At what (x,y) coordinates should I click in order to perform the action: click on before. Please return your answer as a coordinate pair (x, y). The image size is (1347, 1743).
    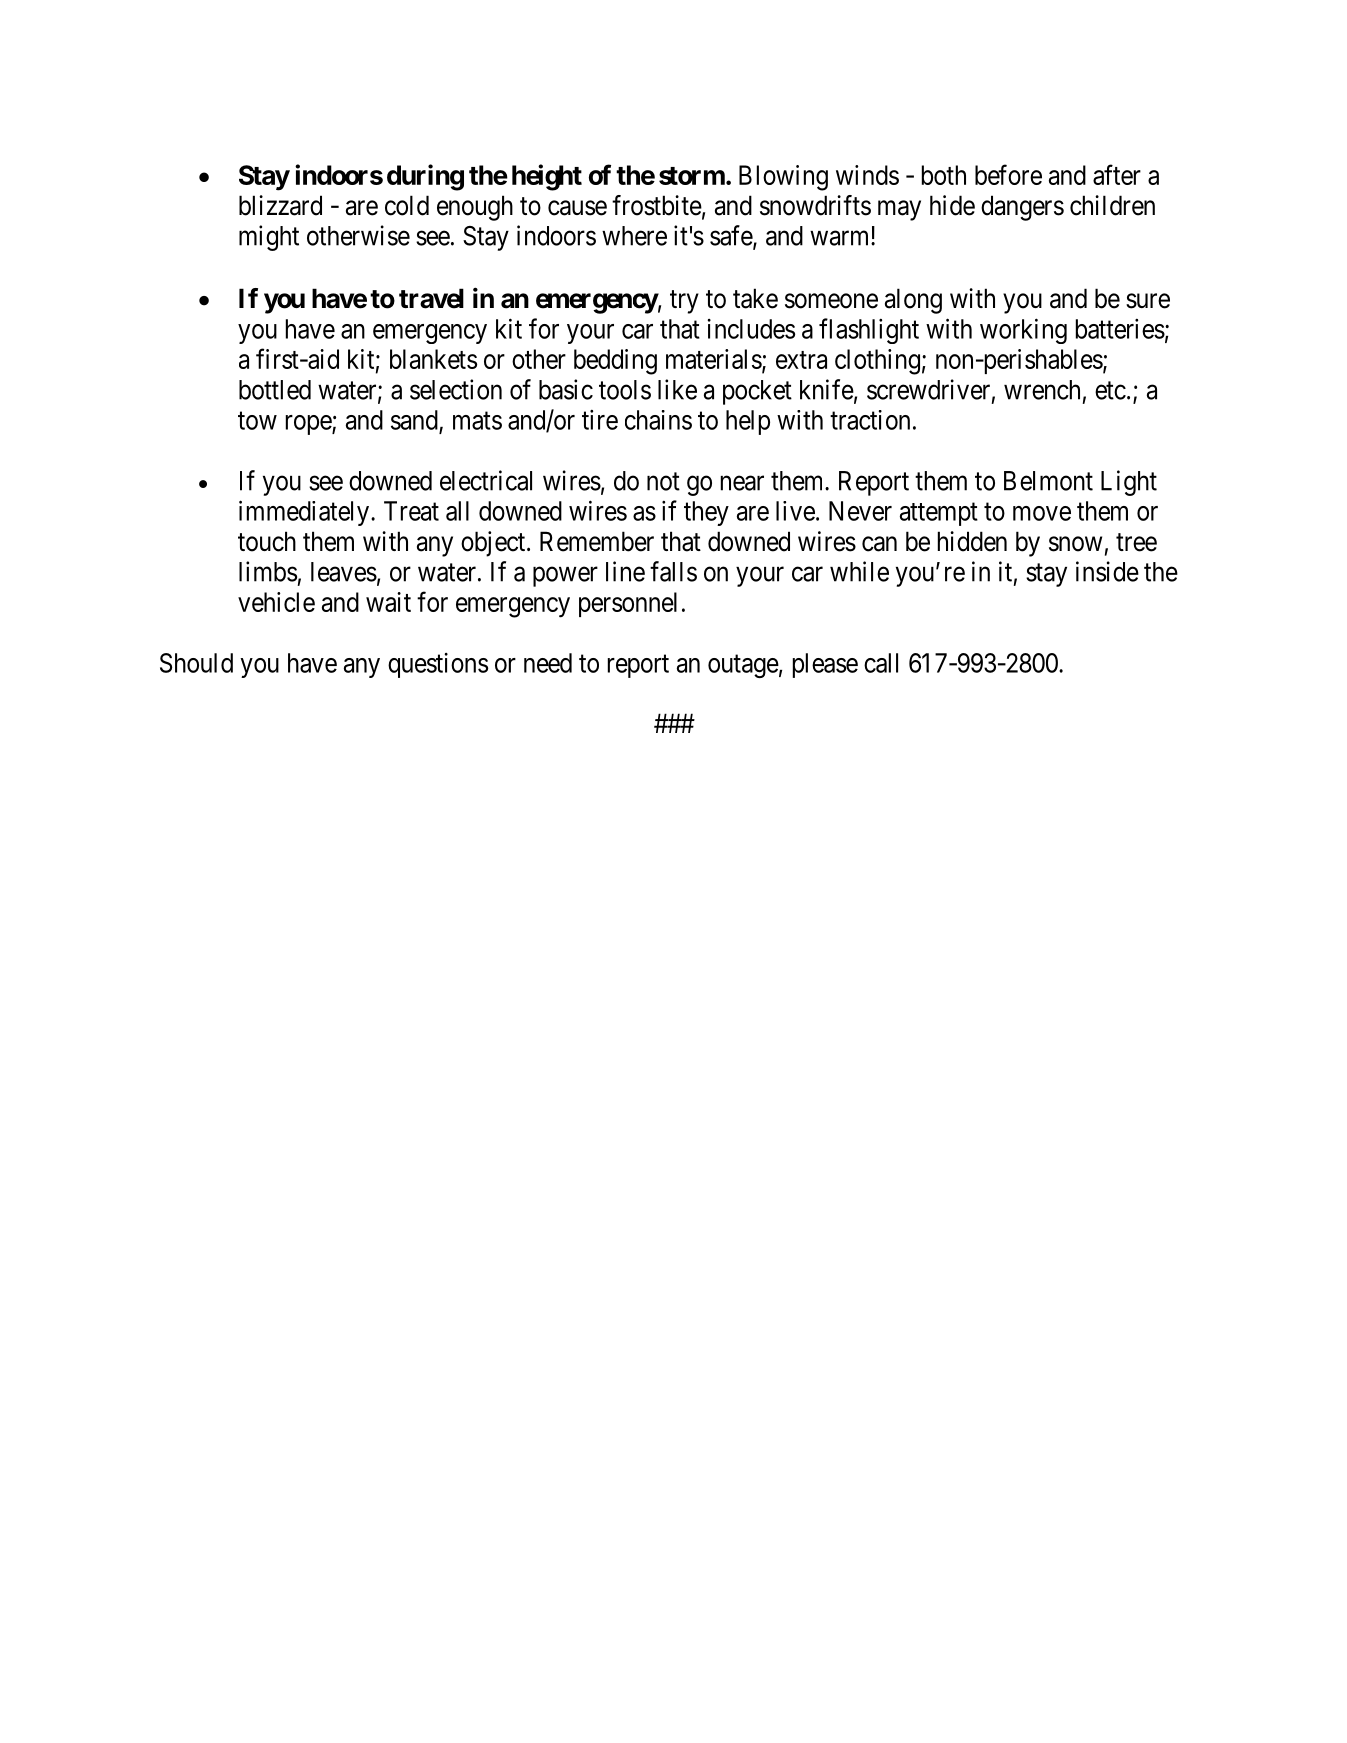
    Looking at the image, I should click on (1008, 174).
